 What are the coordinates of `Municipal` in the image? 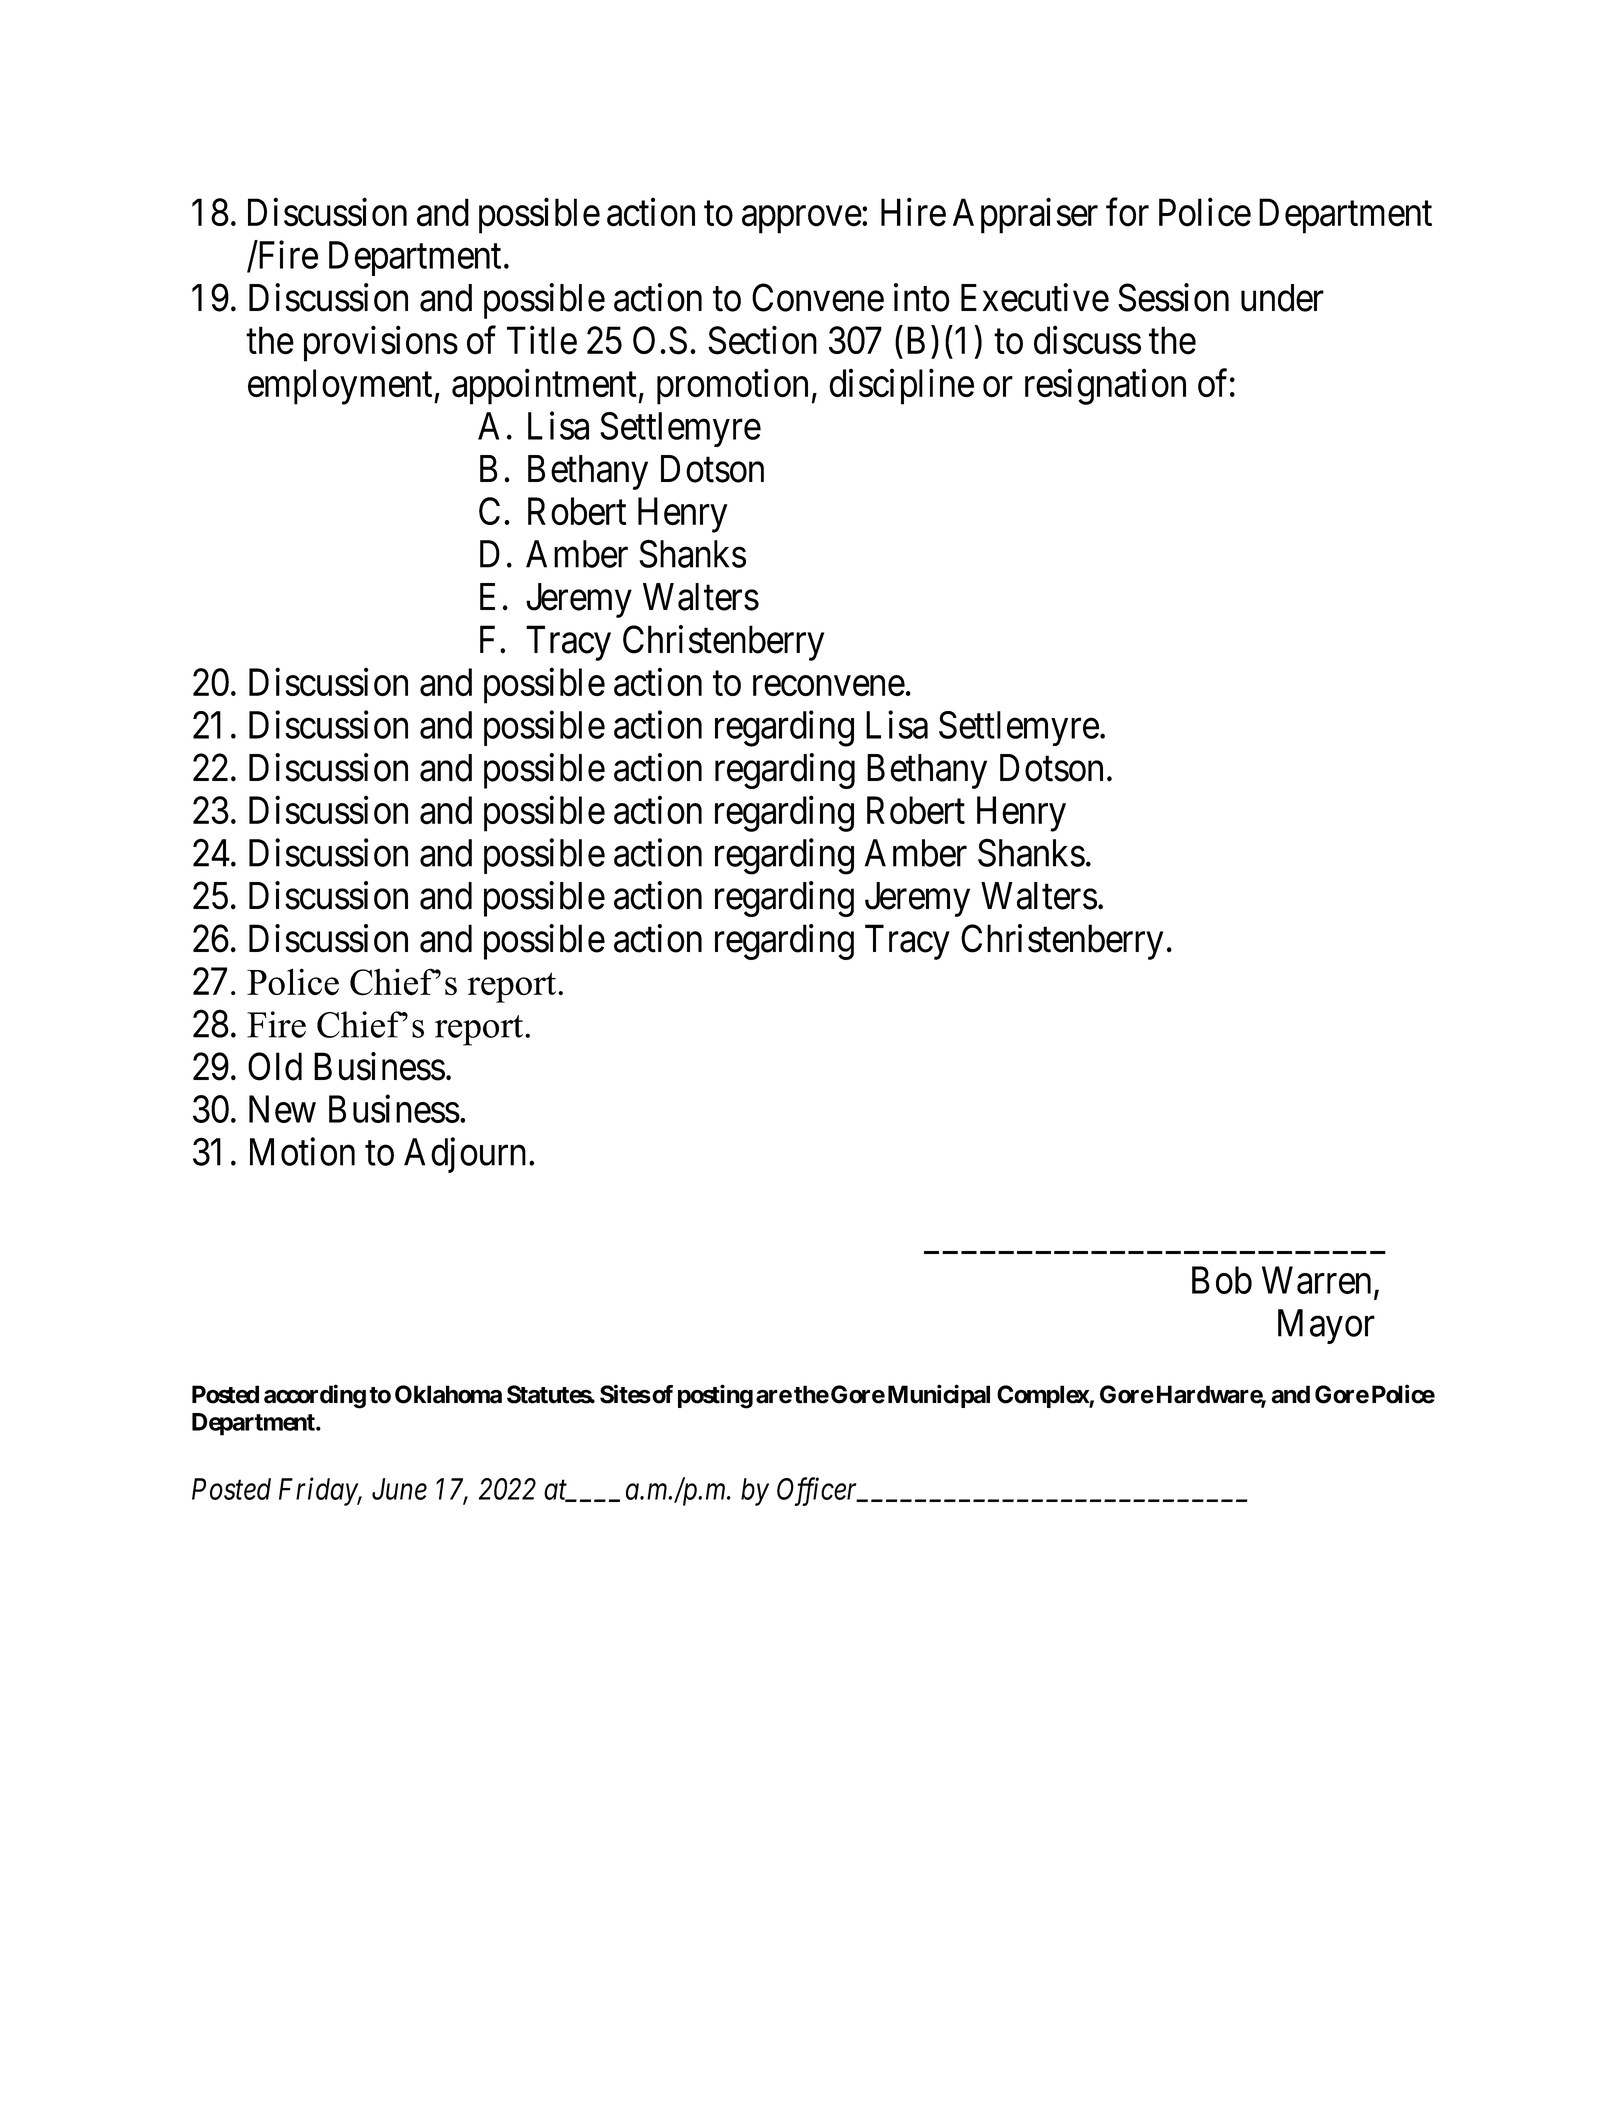 It's located at (939, 1396).
